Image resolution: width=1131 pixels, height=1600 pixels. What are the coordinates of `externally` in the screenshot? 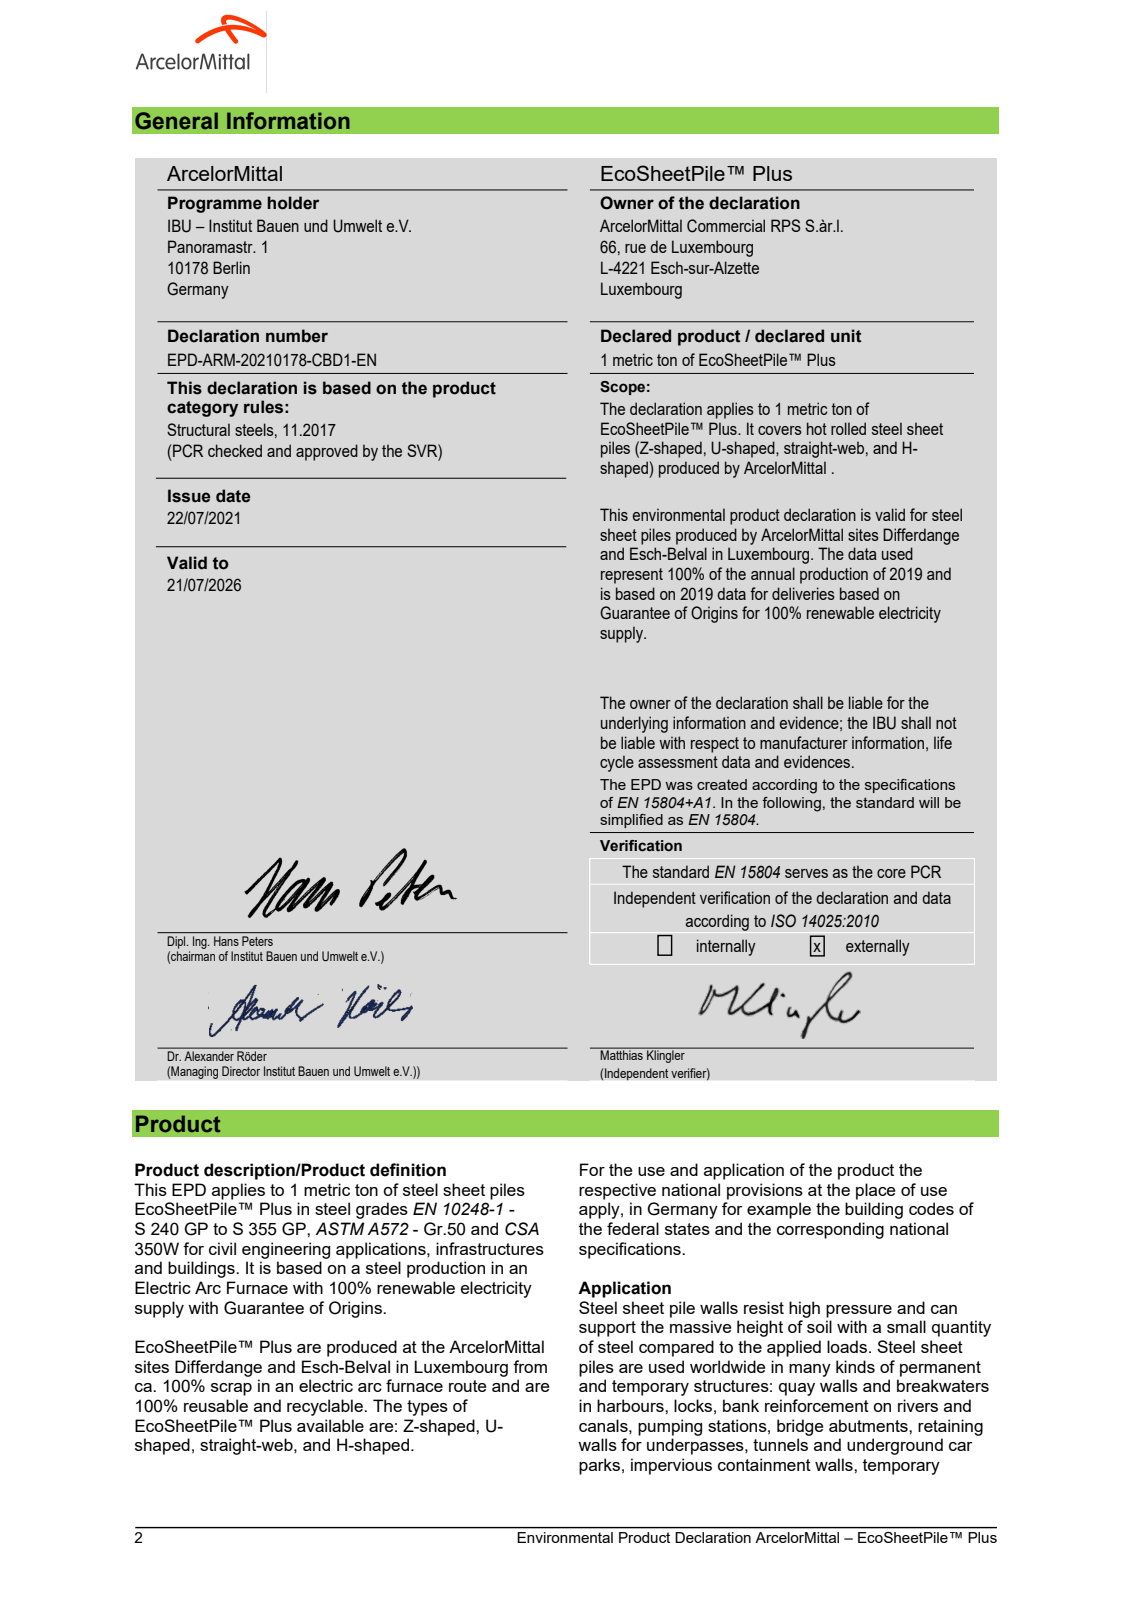 It's located at (878, 947).
